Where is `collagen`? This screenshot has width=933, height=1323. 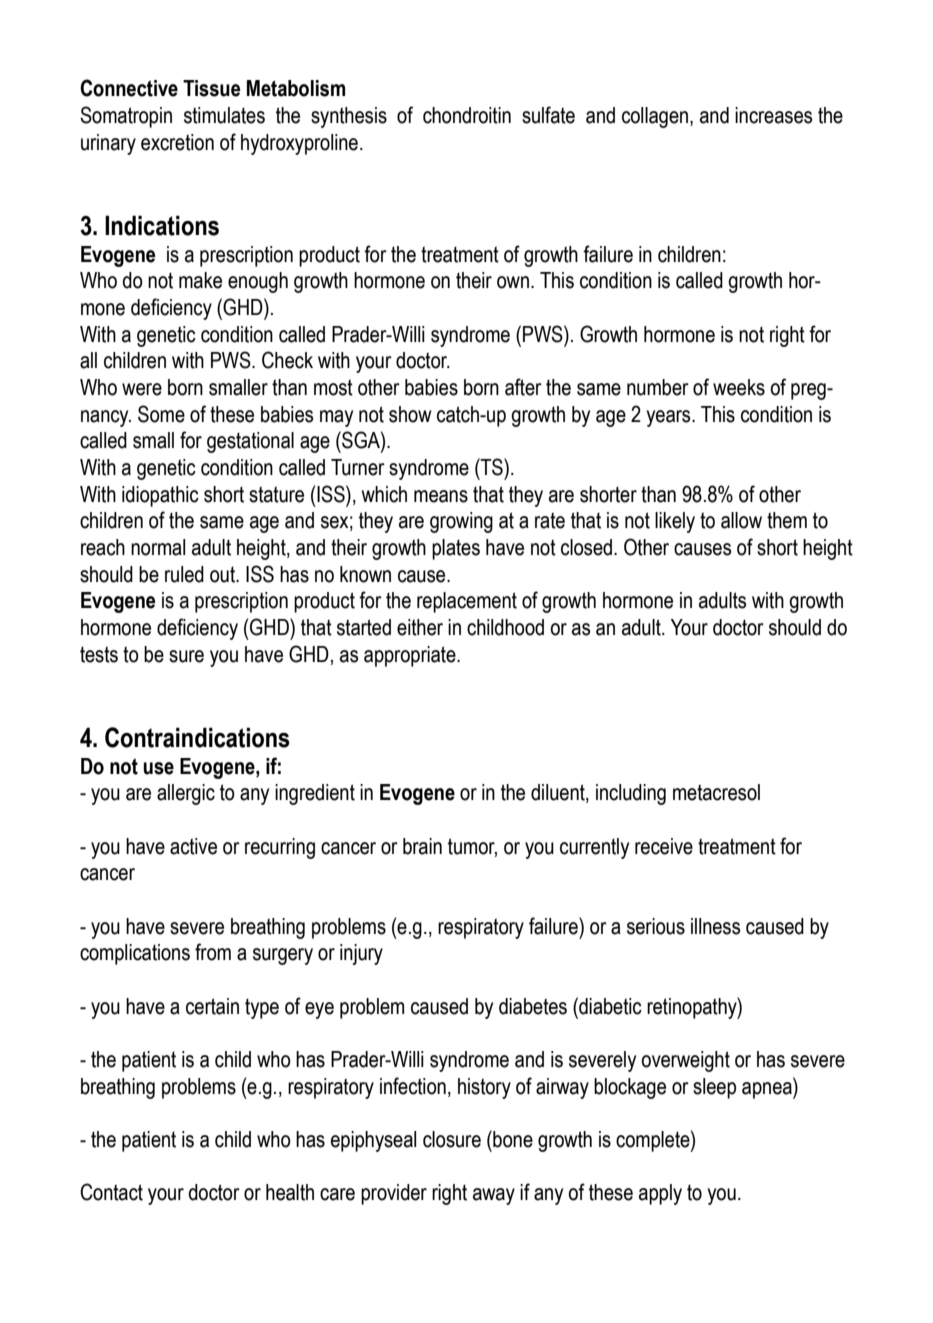
collagen is located at coordinates (655, 117).
